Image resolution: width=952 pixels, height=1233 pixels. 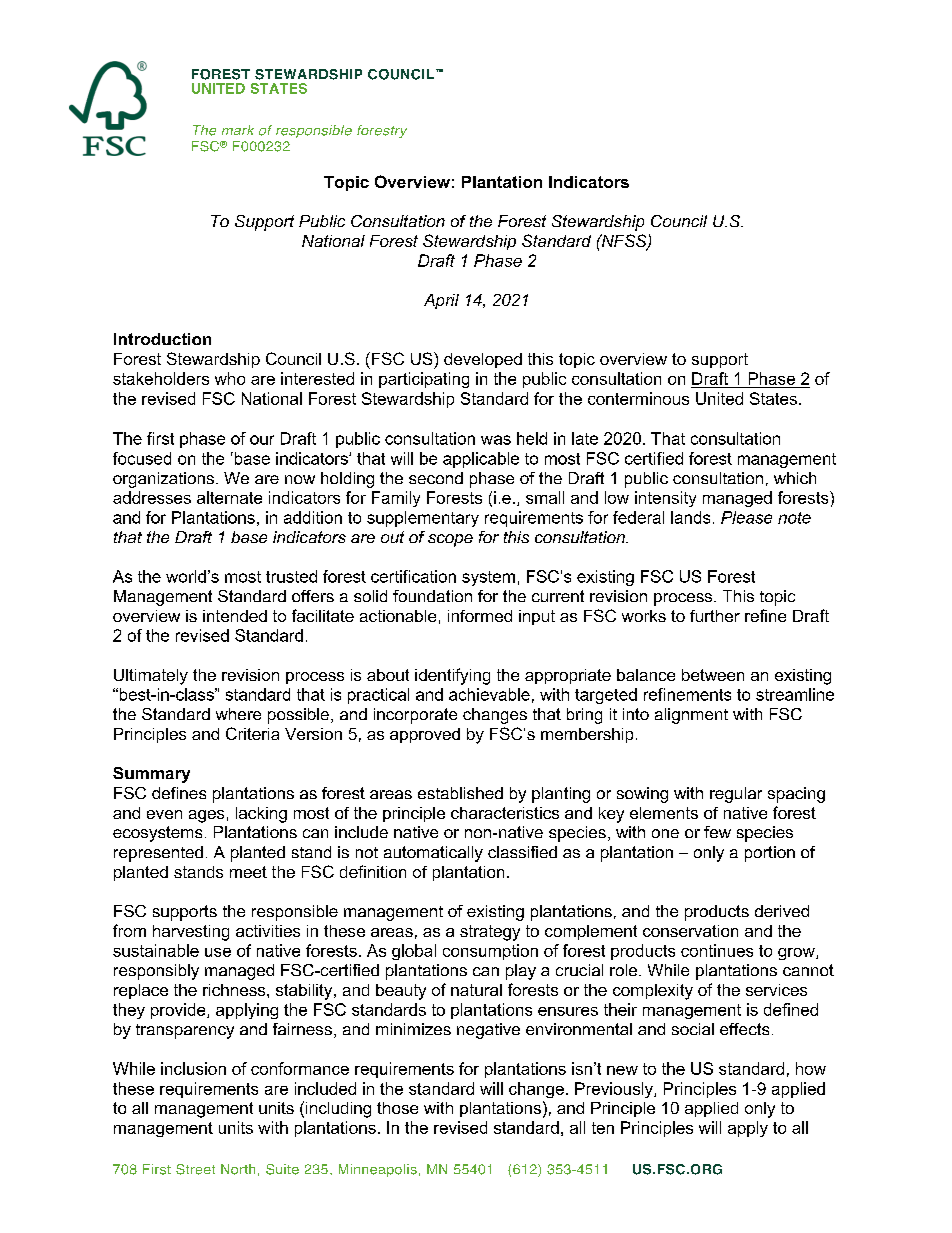 I want to click on April, so click(x=441, y=301).
